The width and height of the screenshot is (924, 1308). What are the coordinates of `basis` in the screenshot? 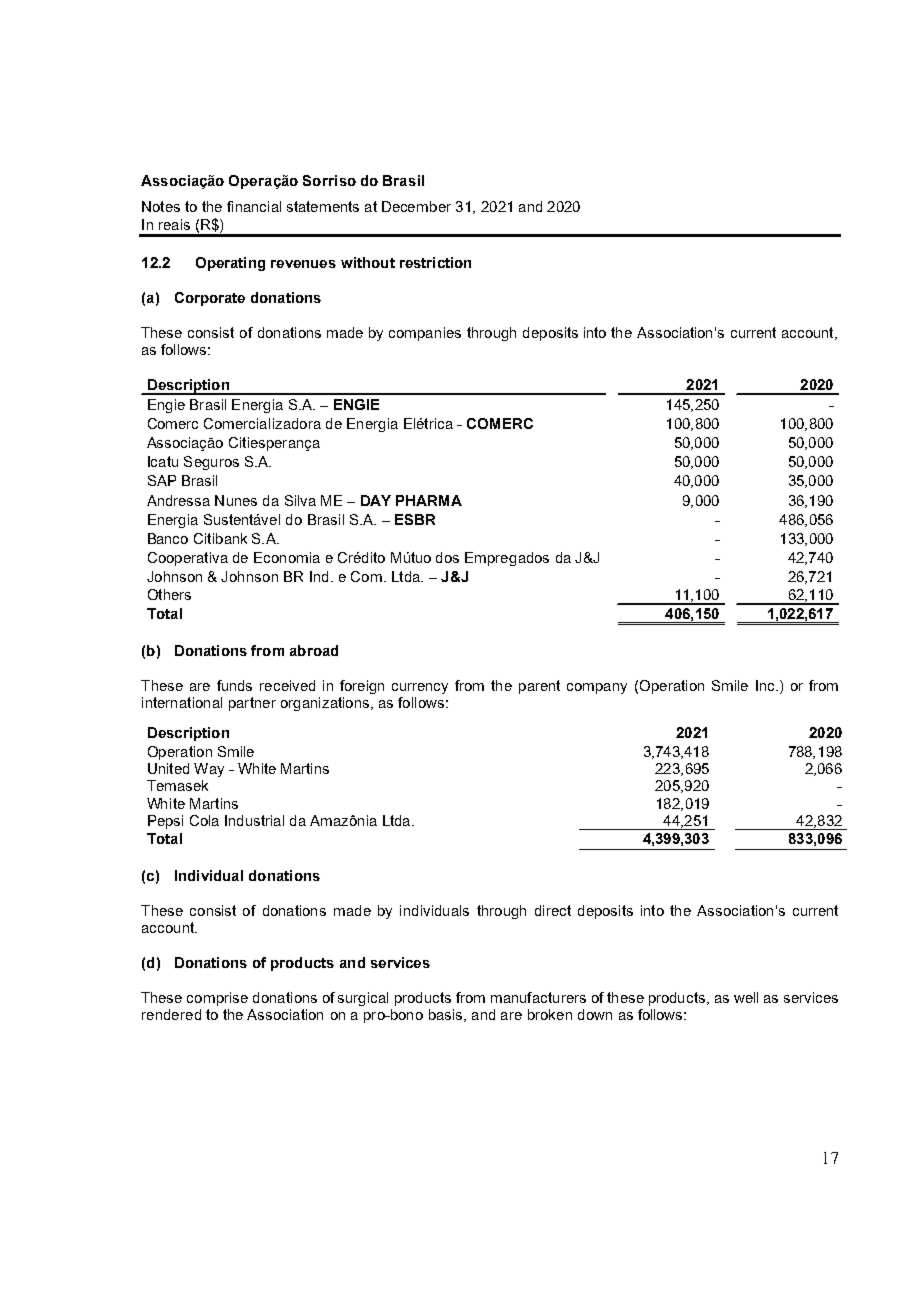 It's located at (447, 1015).
